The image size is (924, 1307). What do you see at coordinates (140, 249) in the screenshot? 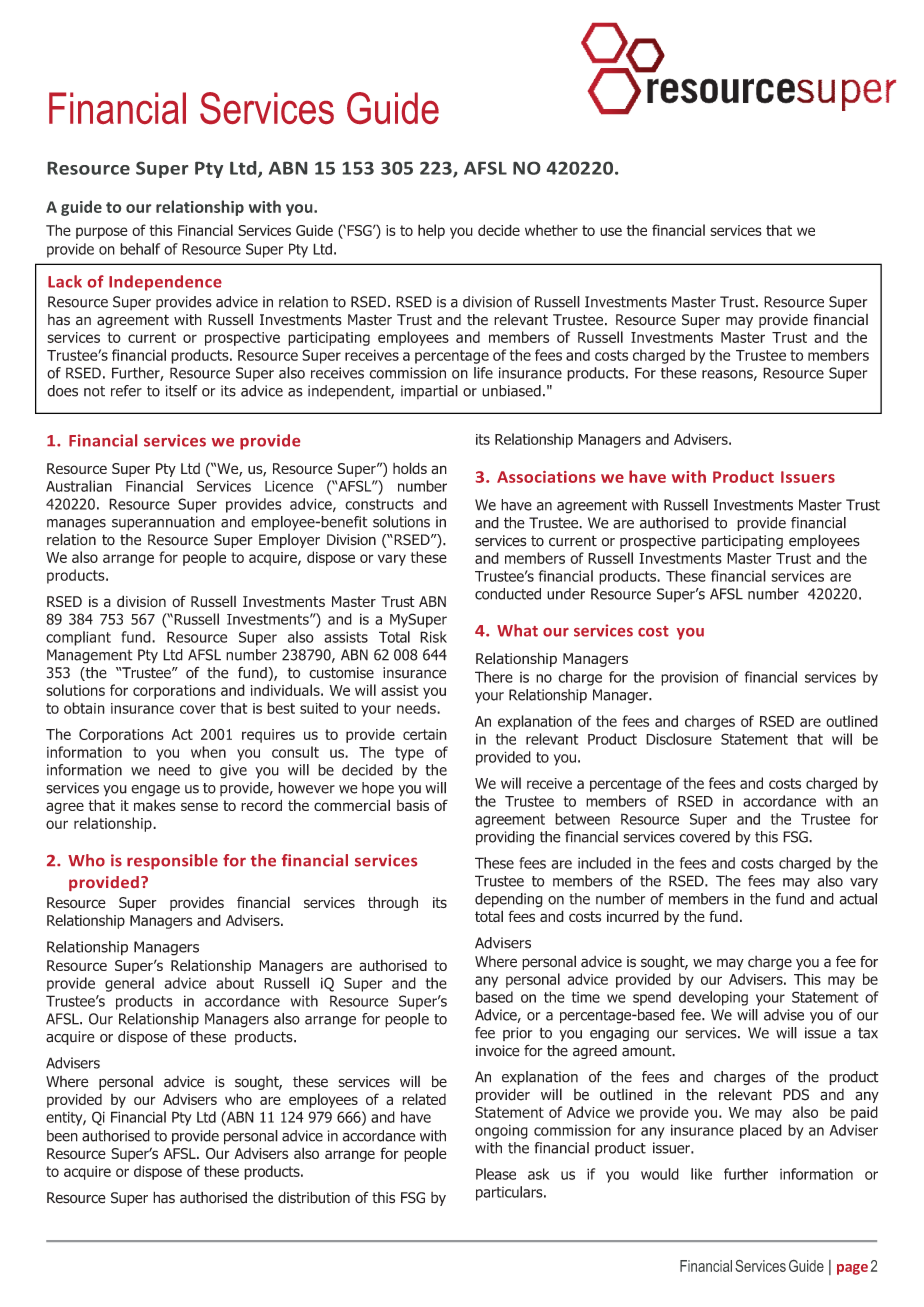
I see `behalf` at bounding box center [140, 249].
